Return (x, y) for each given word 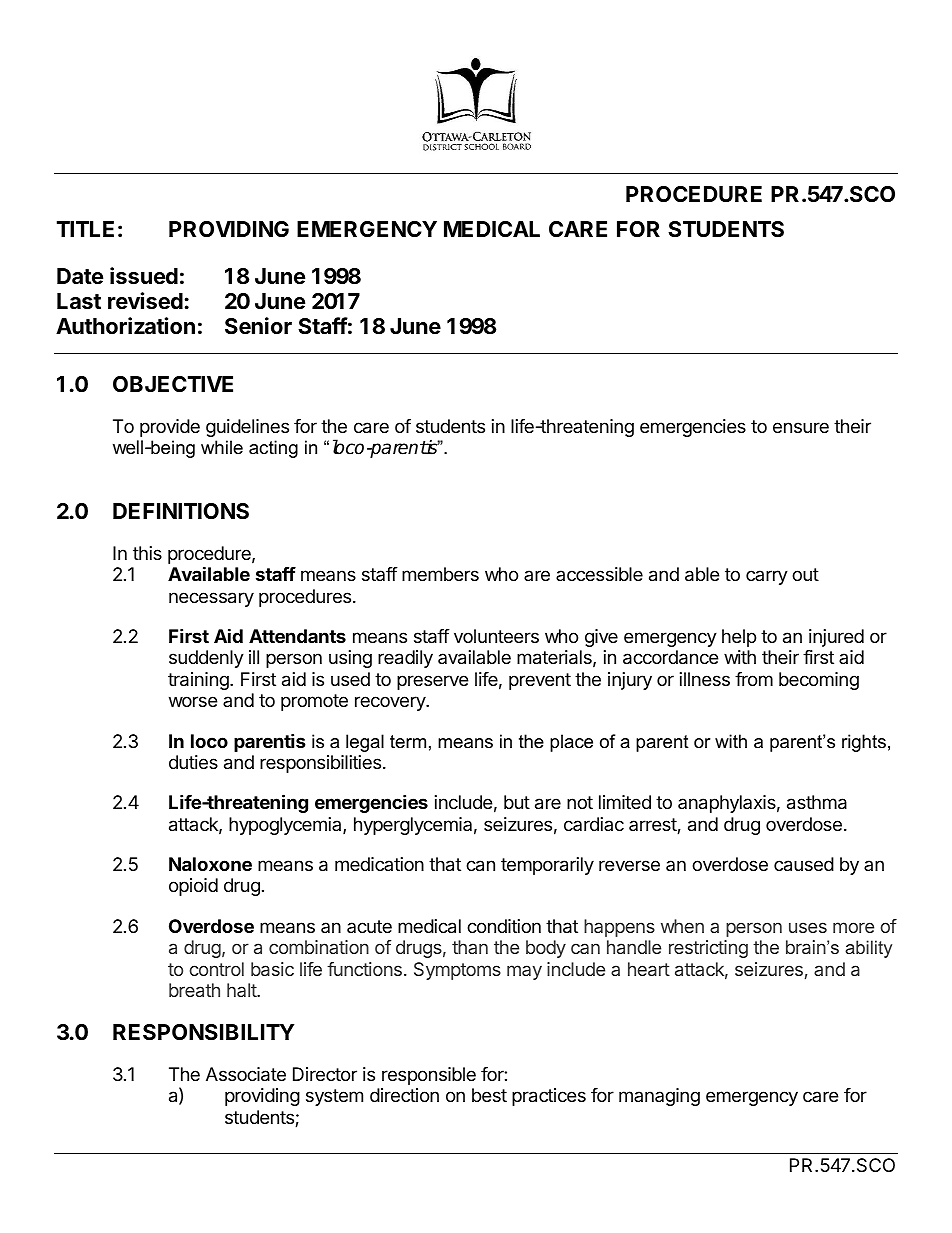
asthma (817, 802)
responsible (429, 1076)
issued (144, 276)
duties (193, 762)
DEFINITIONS (181, 511)
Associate (246, 1074)
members (440, 574)
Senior (258, 326)
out (805, 574)
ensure (801, 427)
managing (659, 1097)
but (517, 802)
